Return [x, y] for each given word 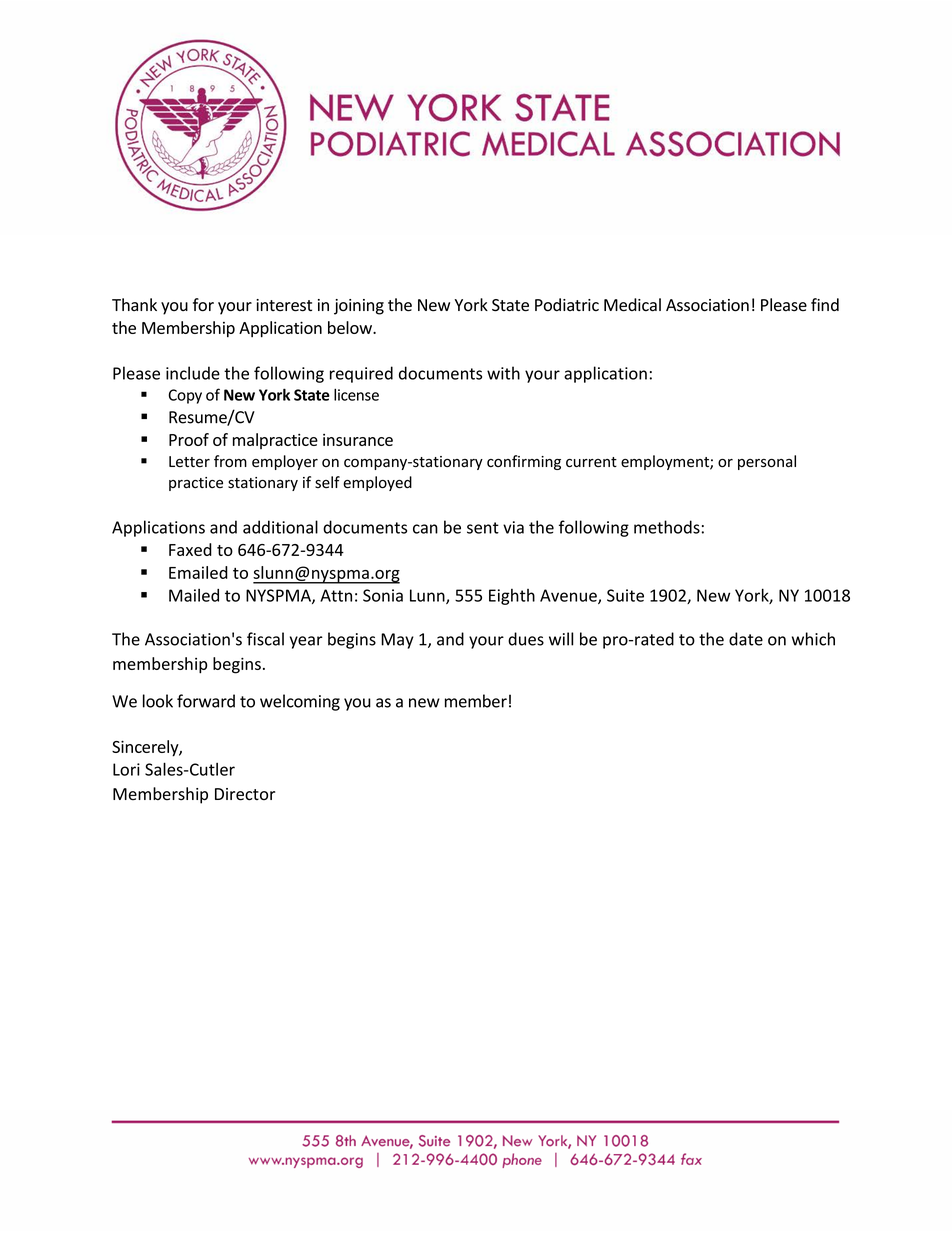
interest [284, 305]
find [825, 304]
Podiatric [567, 305]
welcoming [300, 702]
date [746, 639]
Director [245, 794]
